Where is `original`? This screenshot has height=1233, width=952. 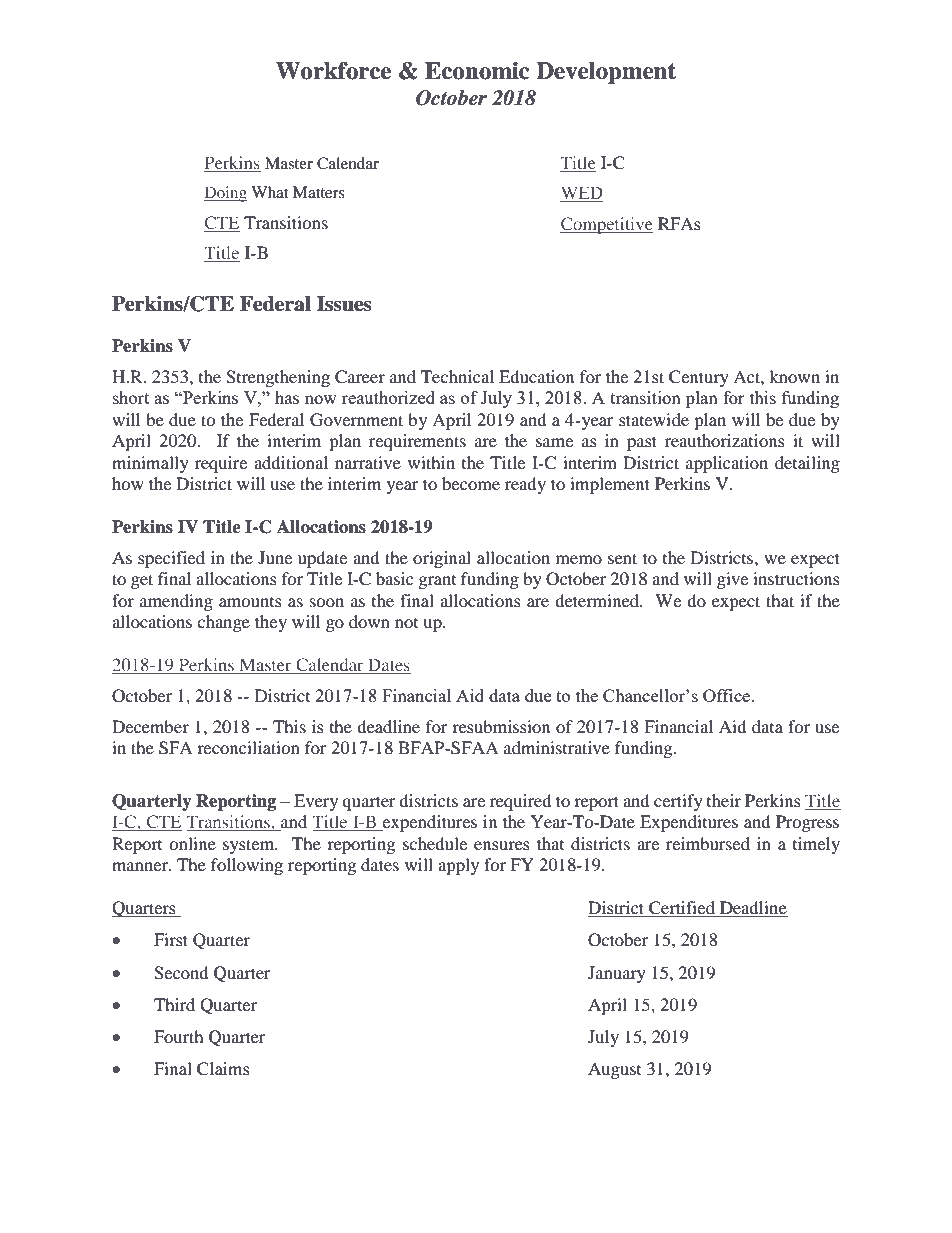 original is located at coordinates (442, 559).
